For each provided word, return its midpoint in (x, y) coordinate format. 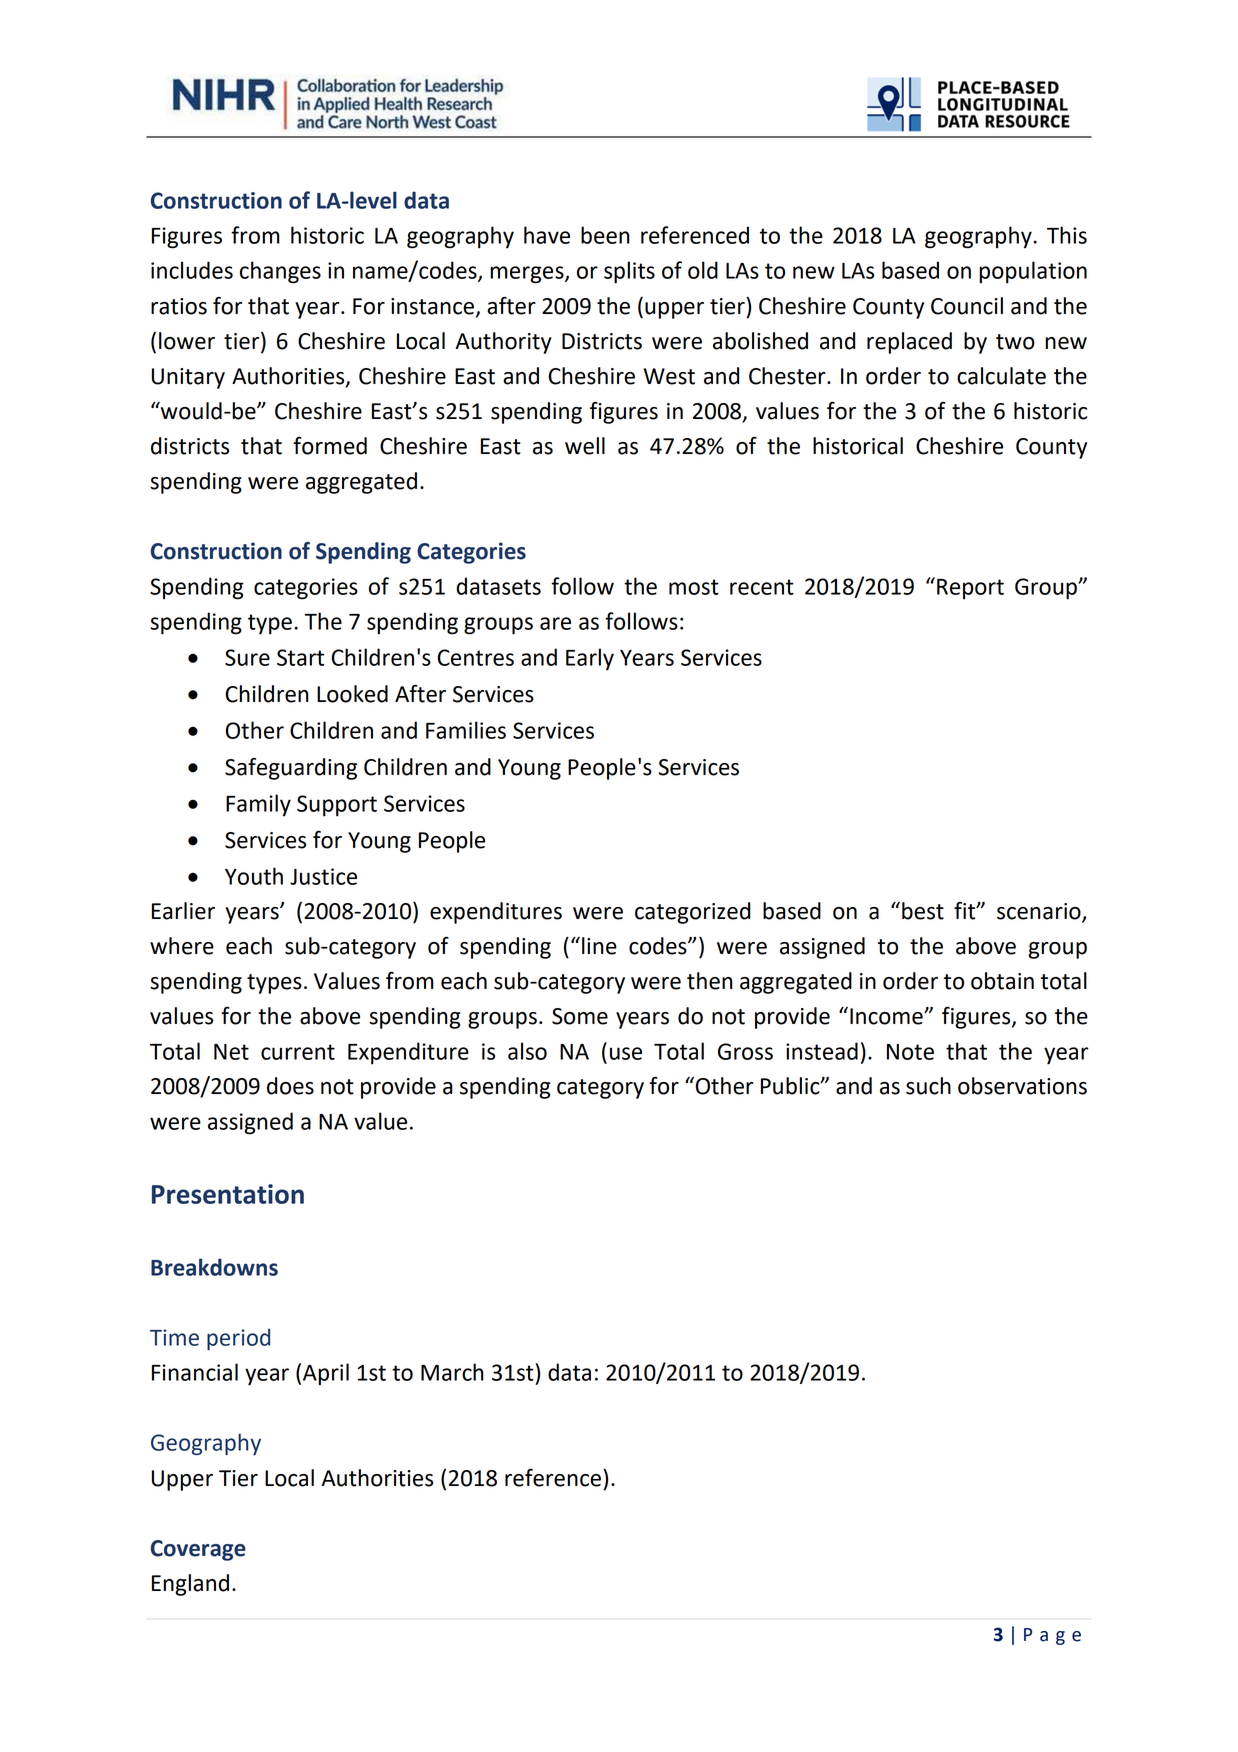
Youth (254, 876)
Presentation (228, 1194)
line (599, 946)
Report (970, 589)
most (694, 587)
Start (300, 657)
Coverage (198, 1550)
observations (1022, 1086)
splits (629, 272)
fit (966, 911)
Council (967, 306)
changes (280, 272)
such (928, 1086)
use (626, 1053)
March (452, 1372)
